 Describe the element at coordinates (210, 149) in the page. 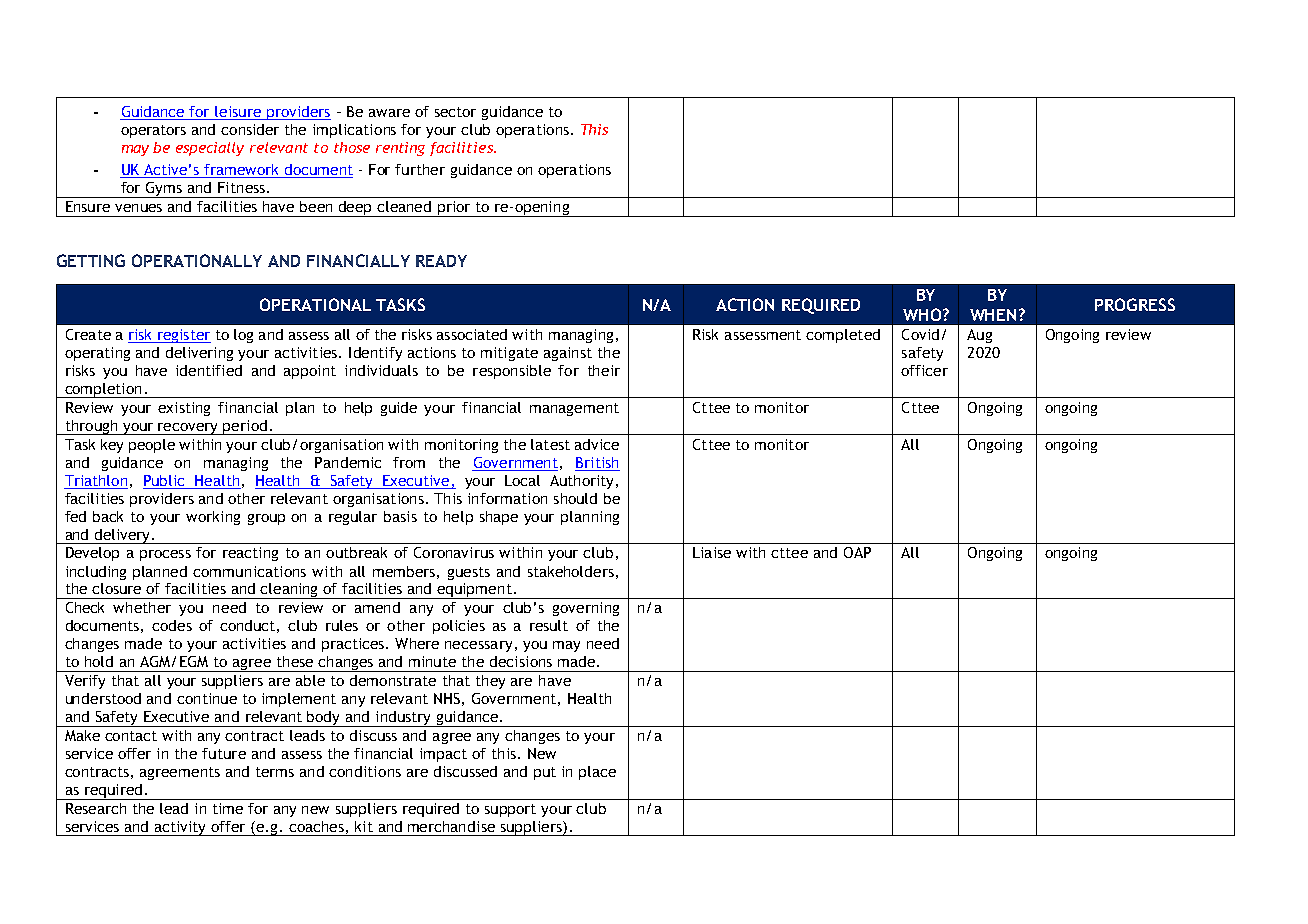

I see `especially` at that location.
